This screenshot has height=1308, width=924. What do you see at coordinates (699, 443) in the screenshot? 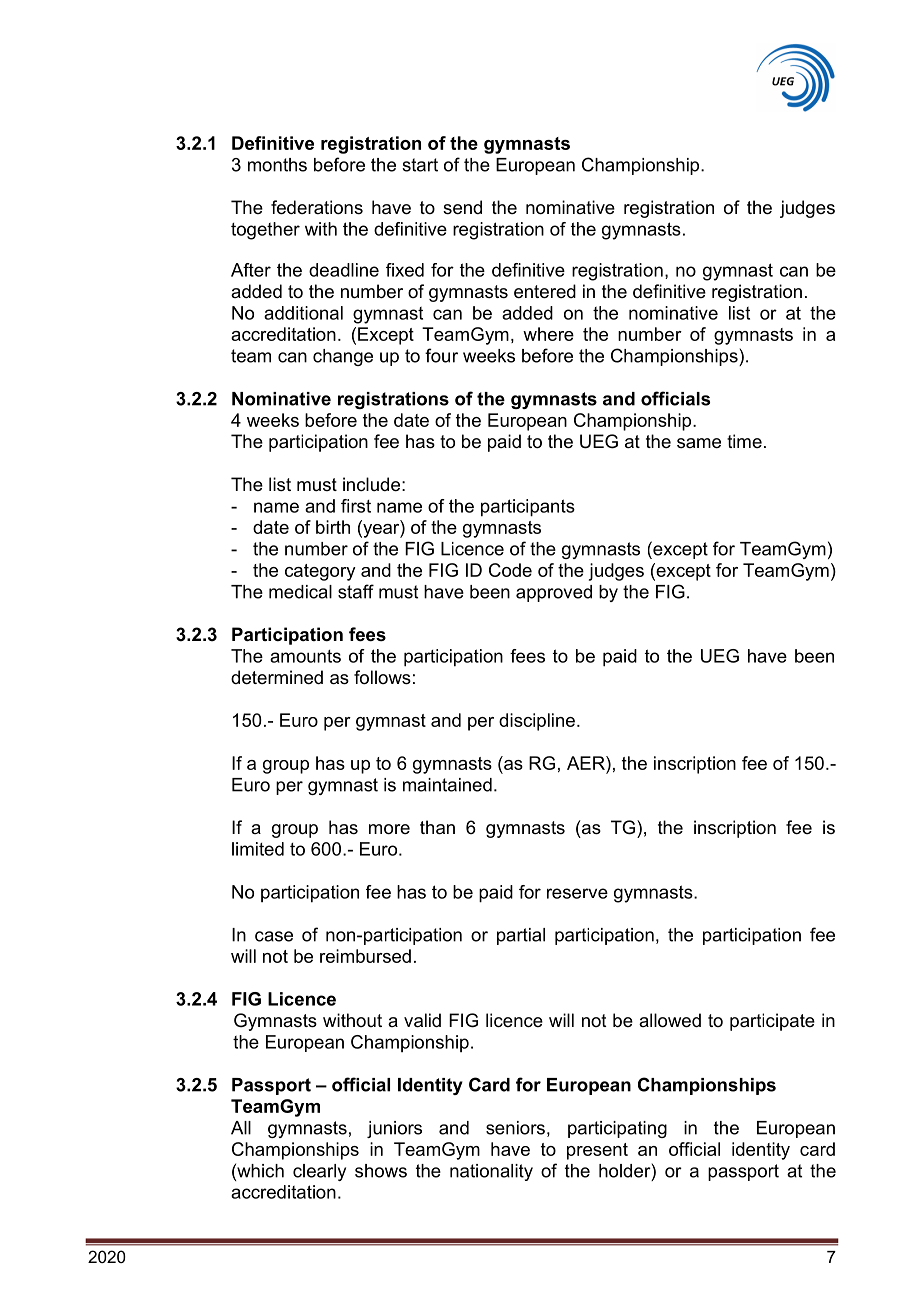
I see `same` at bounding box center [699, 443].
